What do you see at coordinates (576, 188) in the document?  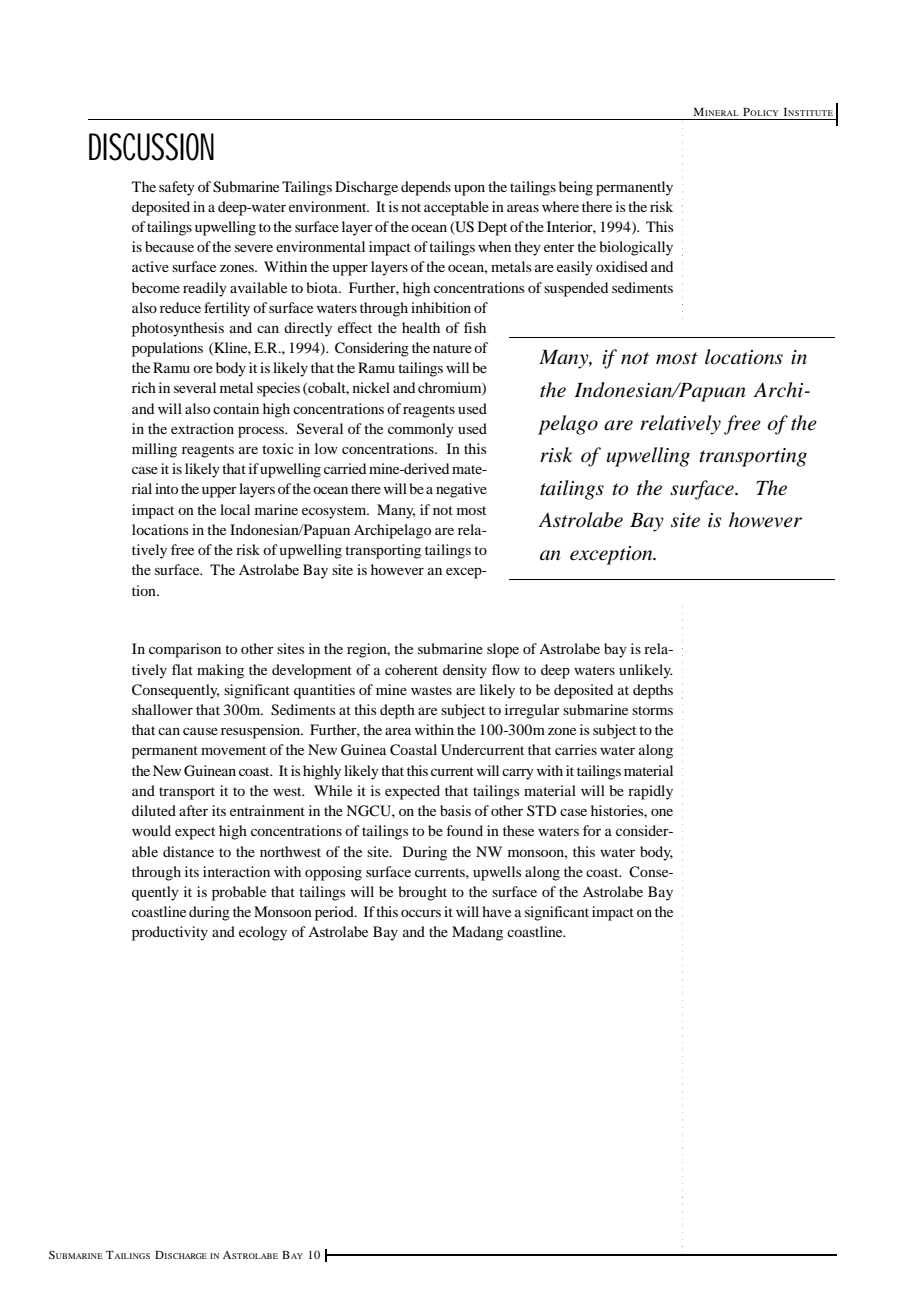 I see `being` at bounding box center [576, 188].
